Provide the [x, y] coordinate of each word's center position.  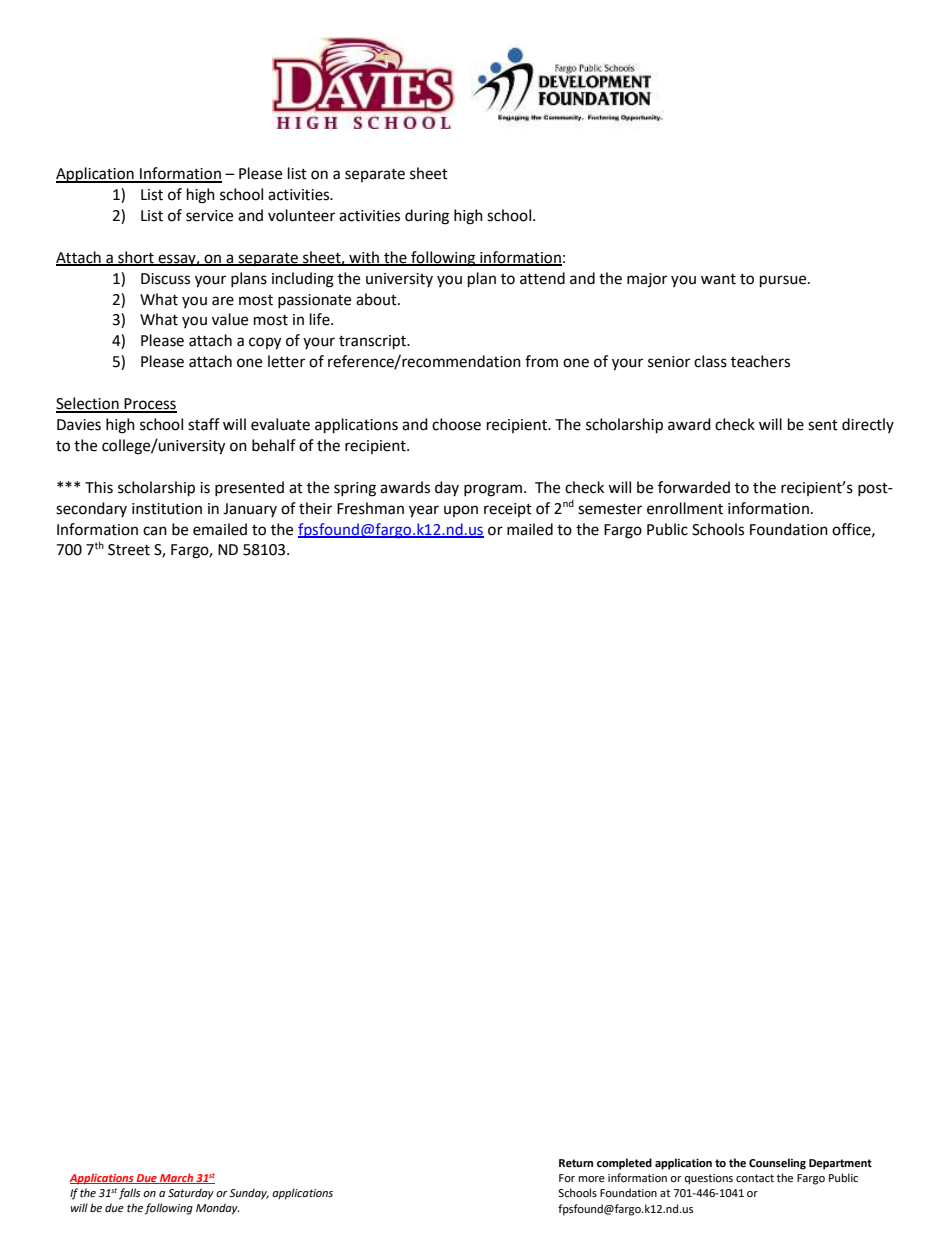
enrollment [685, 508]
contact [755, 1178]
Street [129, 550]
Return [576, 1163]
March [177, 1178]
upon [461, 511]
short [136, 258]
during [427, 217]
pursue [784, 281]
